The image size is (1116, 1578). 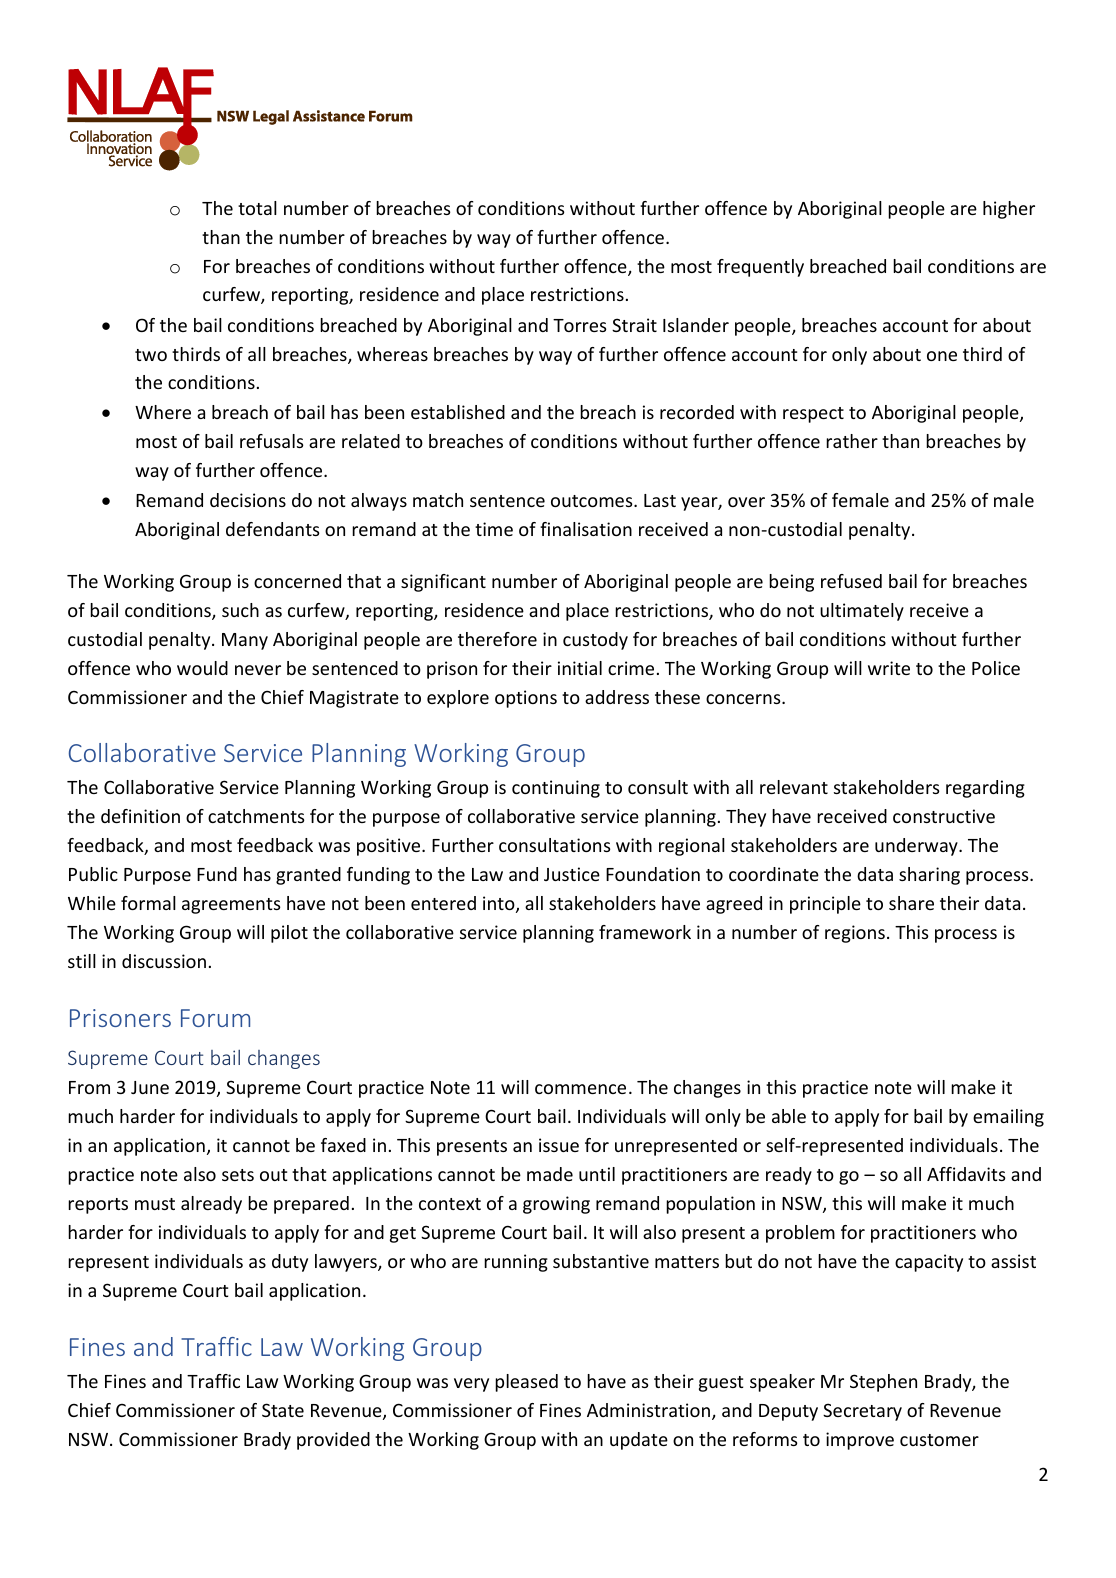 I want to click on Torres, so click(x=579, y=325).
